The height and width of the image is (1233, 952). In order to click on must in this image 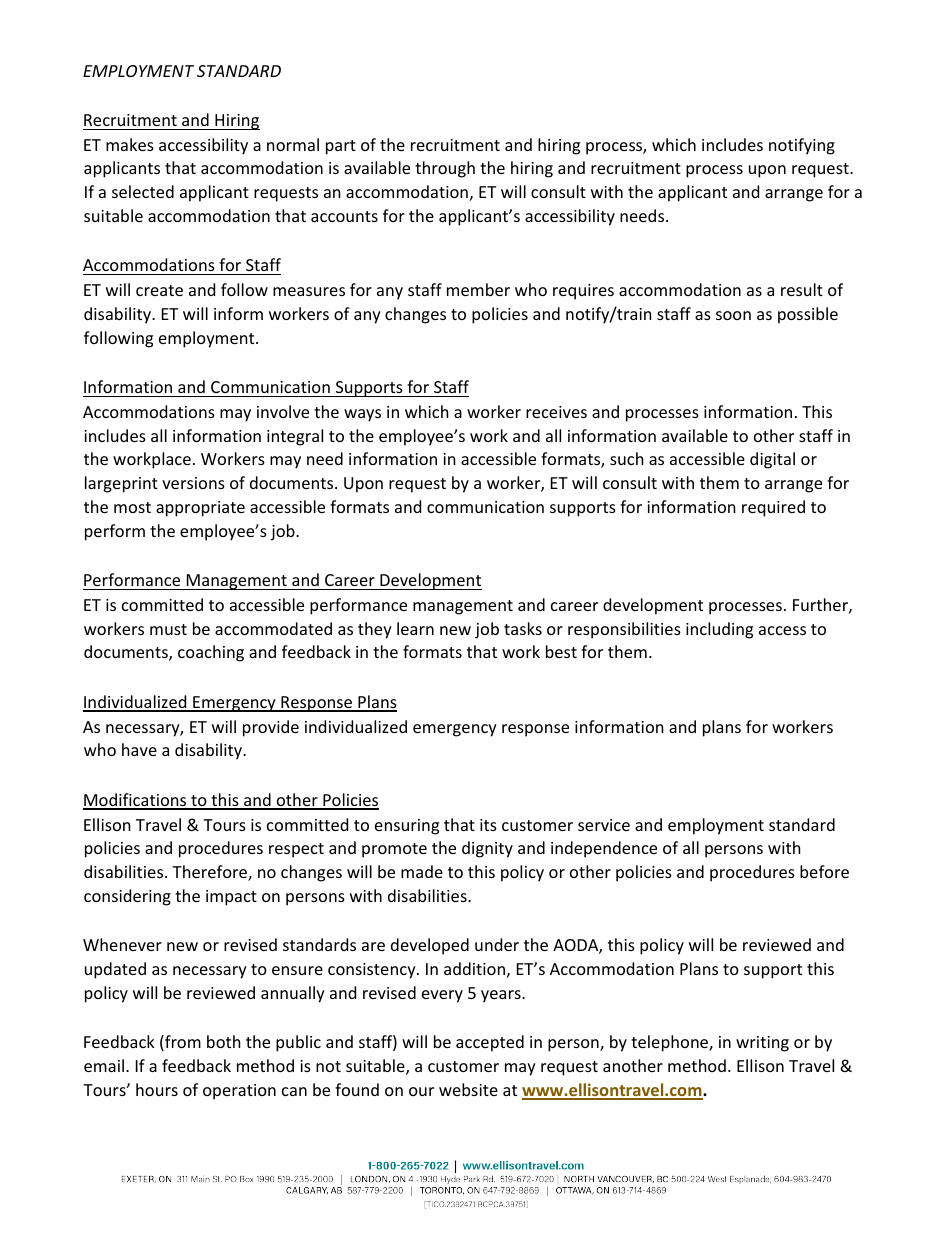, I will do `click(168, 629)`.
